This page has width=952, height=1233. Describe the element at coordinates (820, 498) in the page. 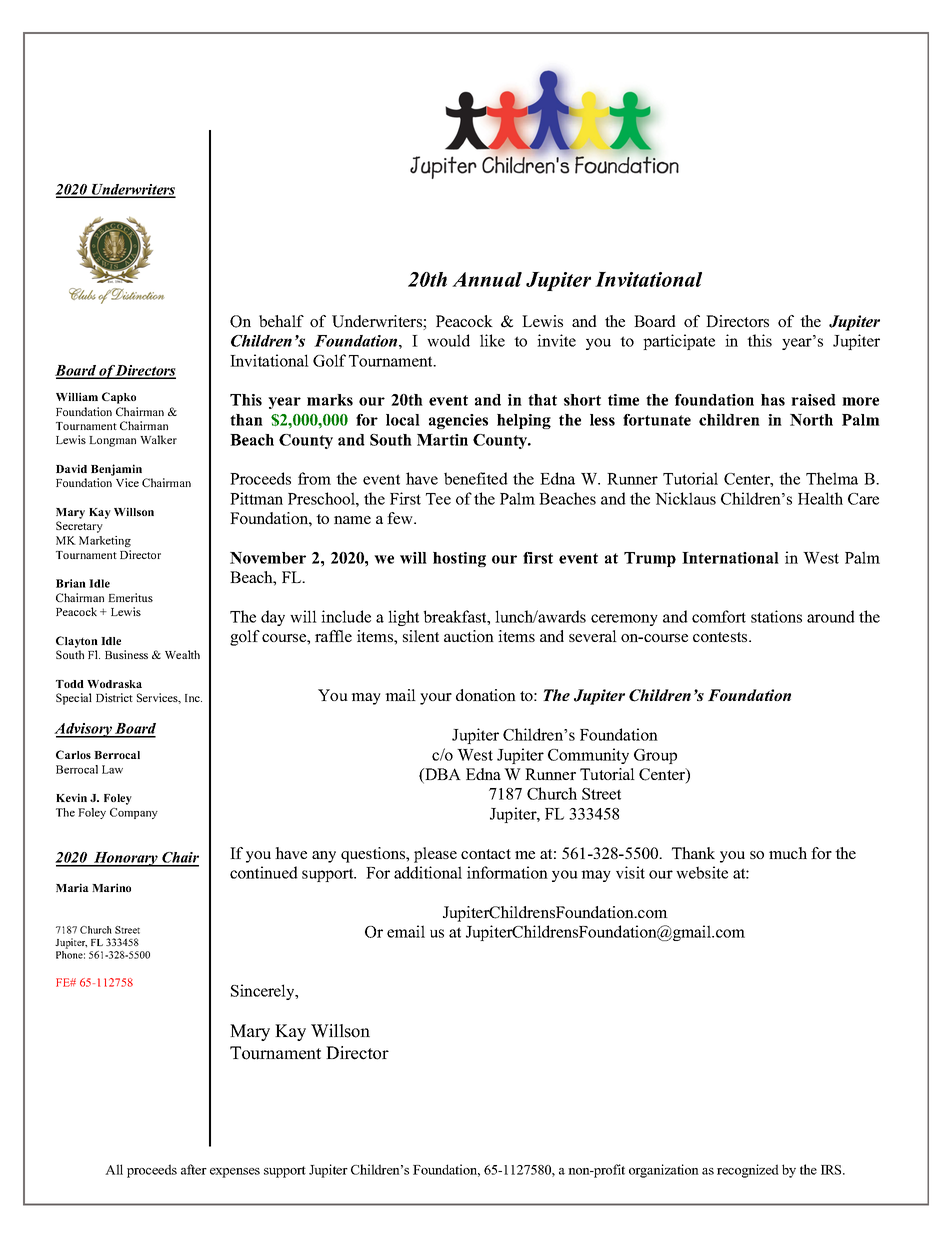

I see `Health` at that location.
